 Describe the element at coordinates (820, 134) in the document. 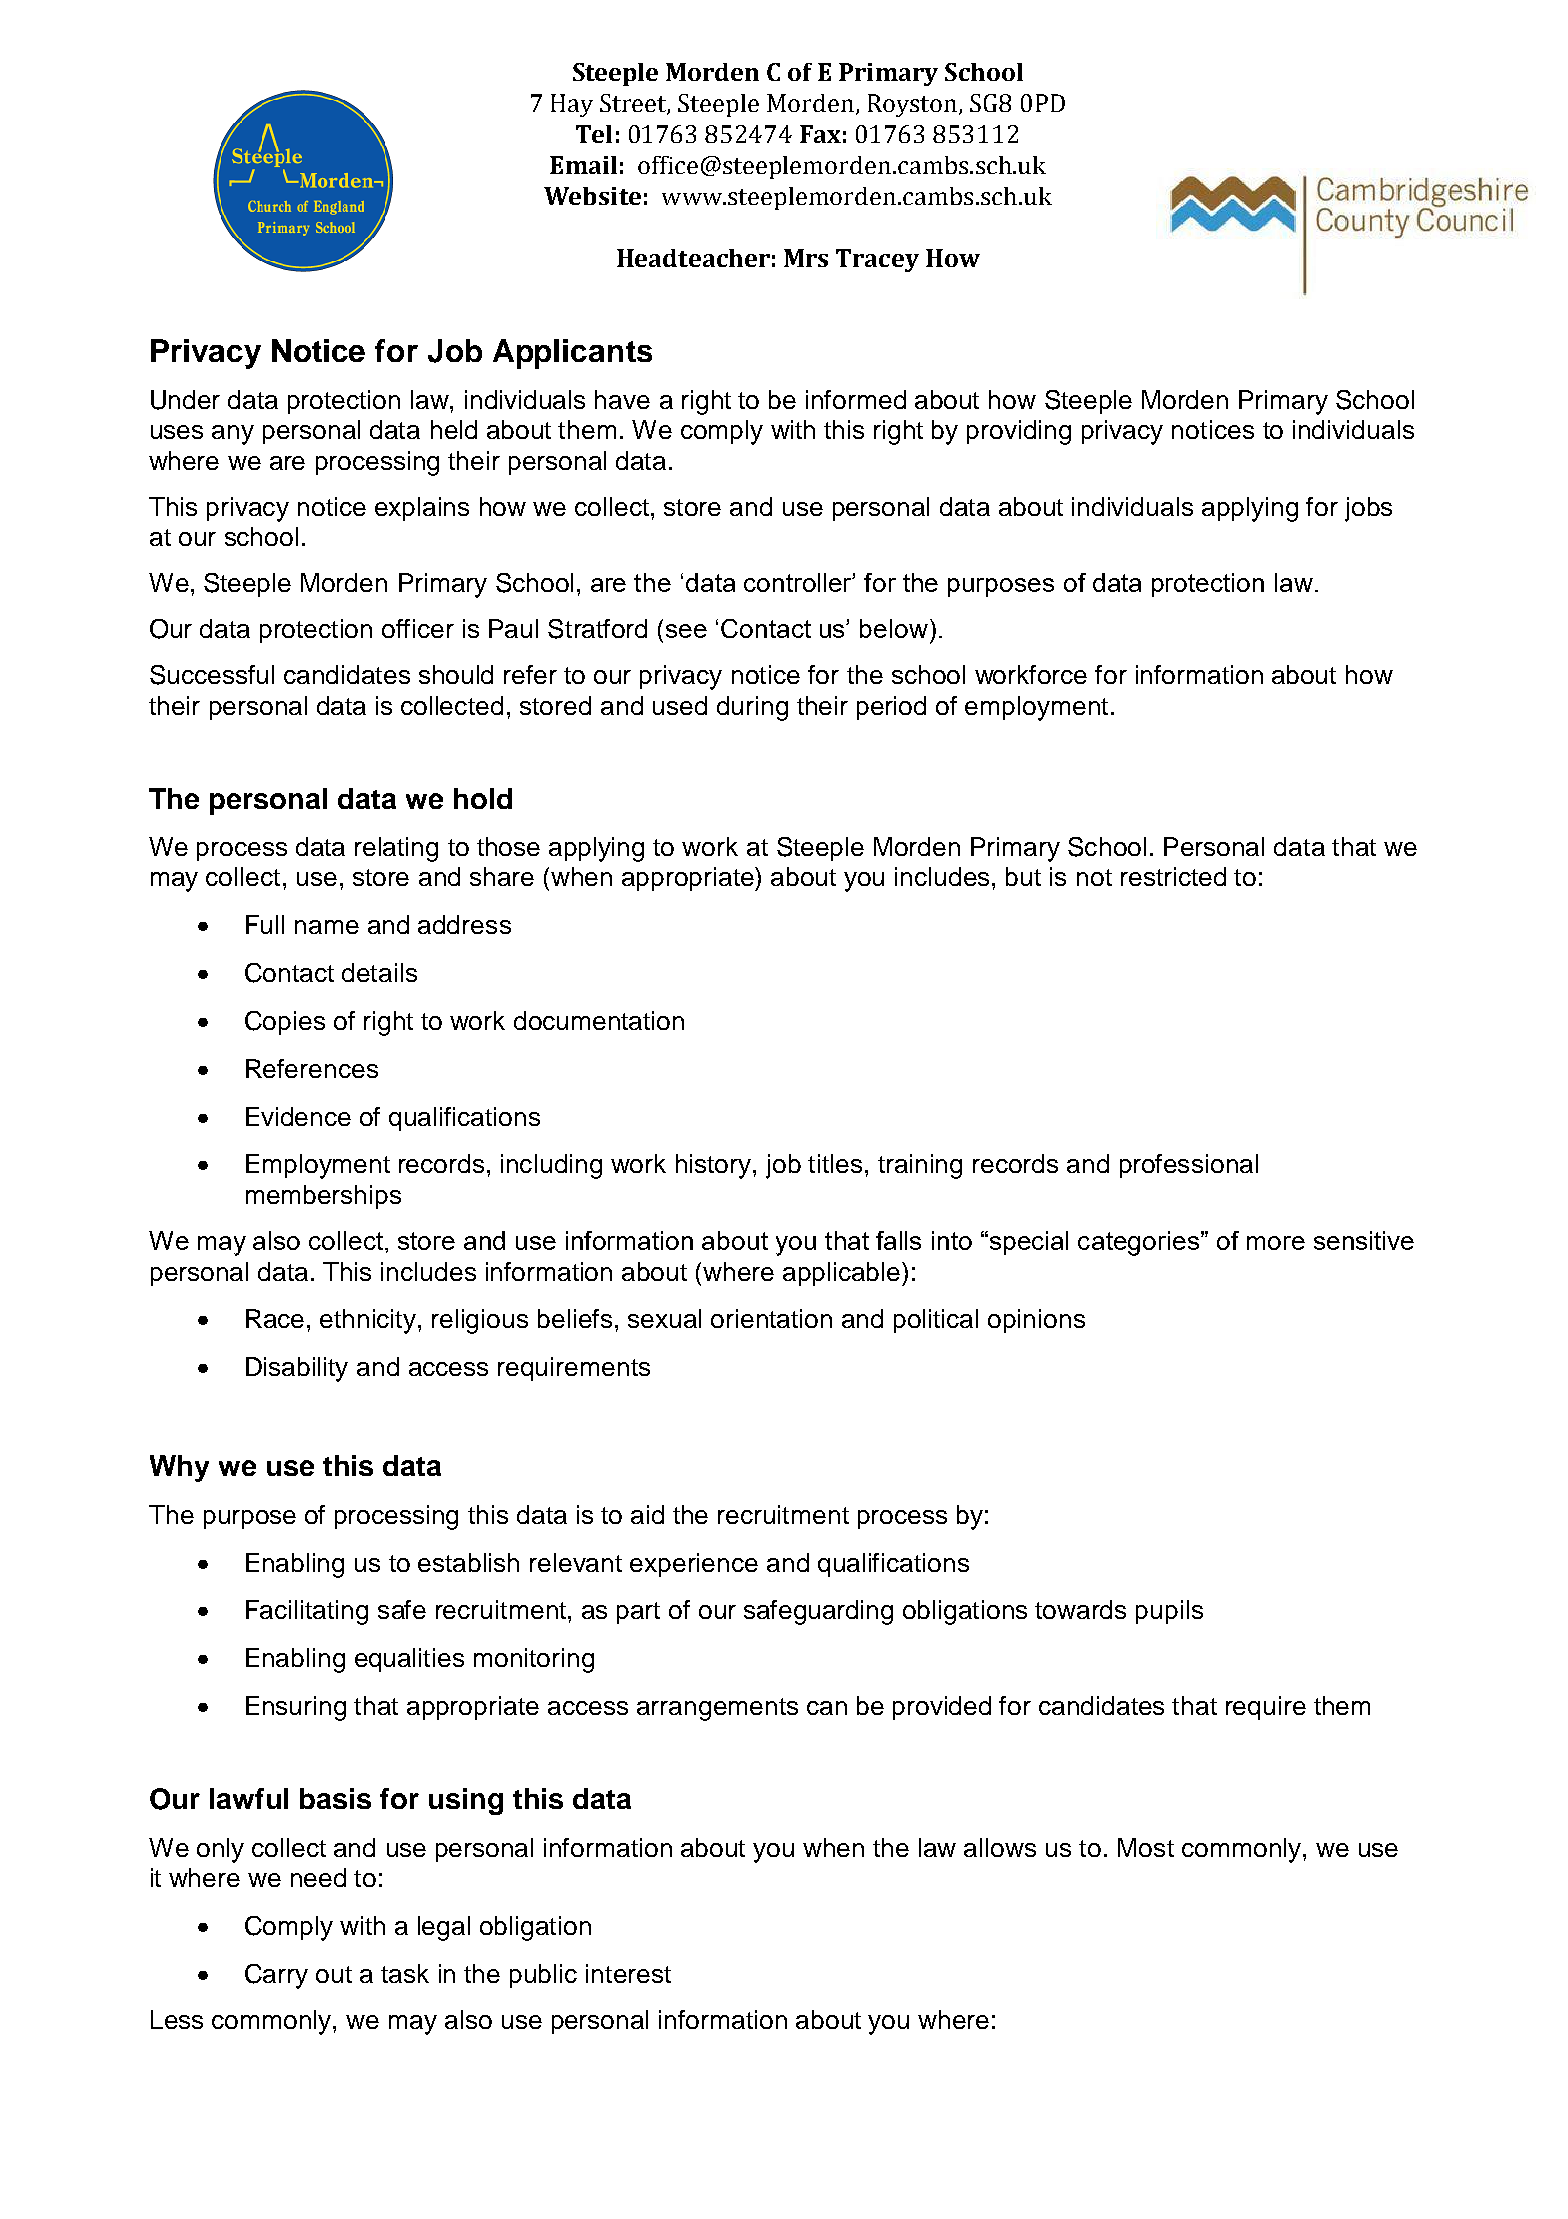

I see `Fax` at that location.
